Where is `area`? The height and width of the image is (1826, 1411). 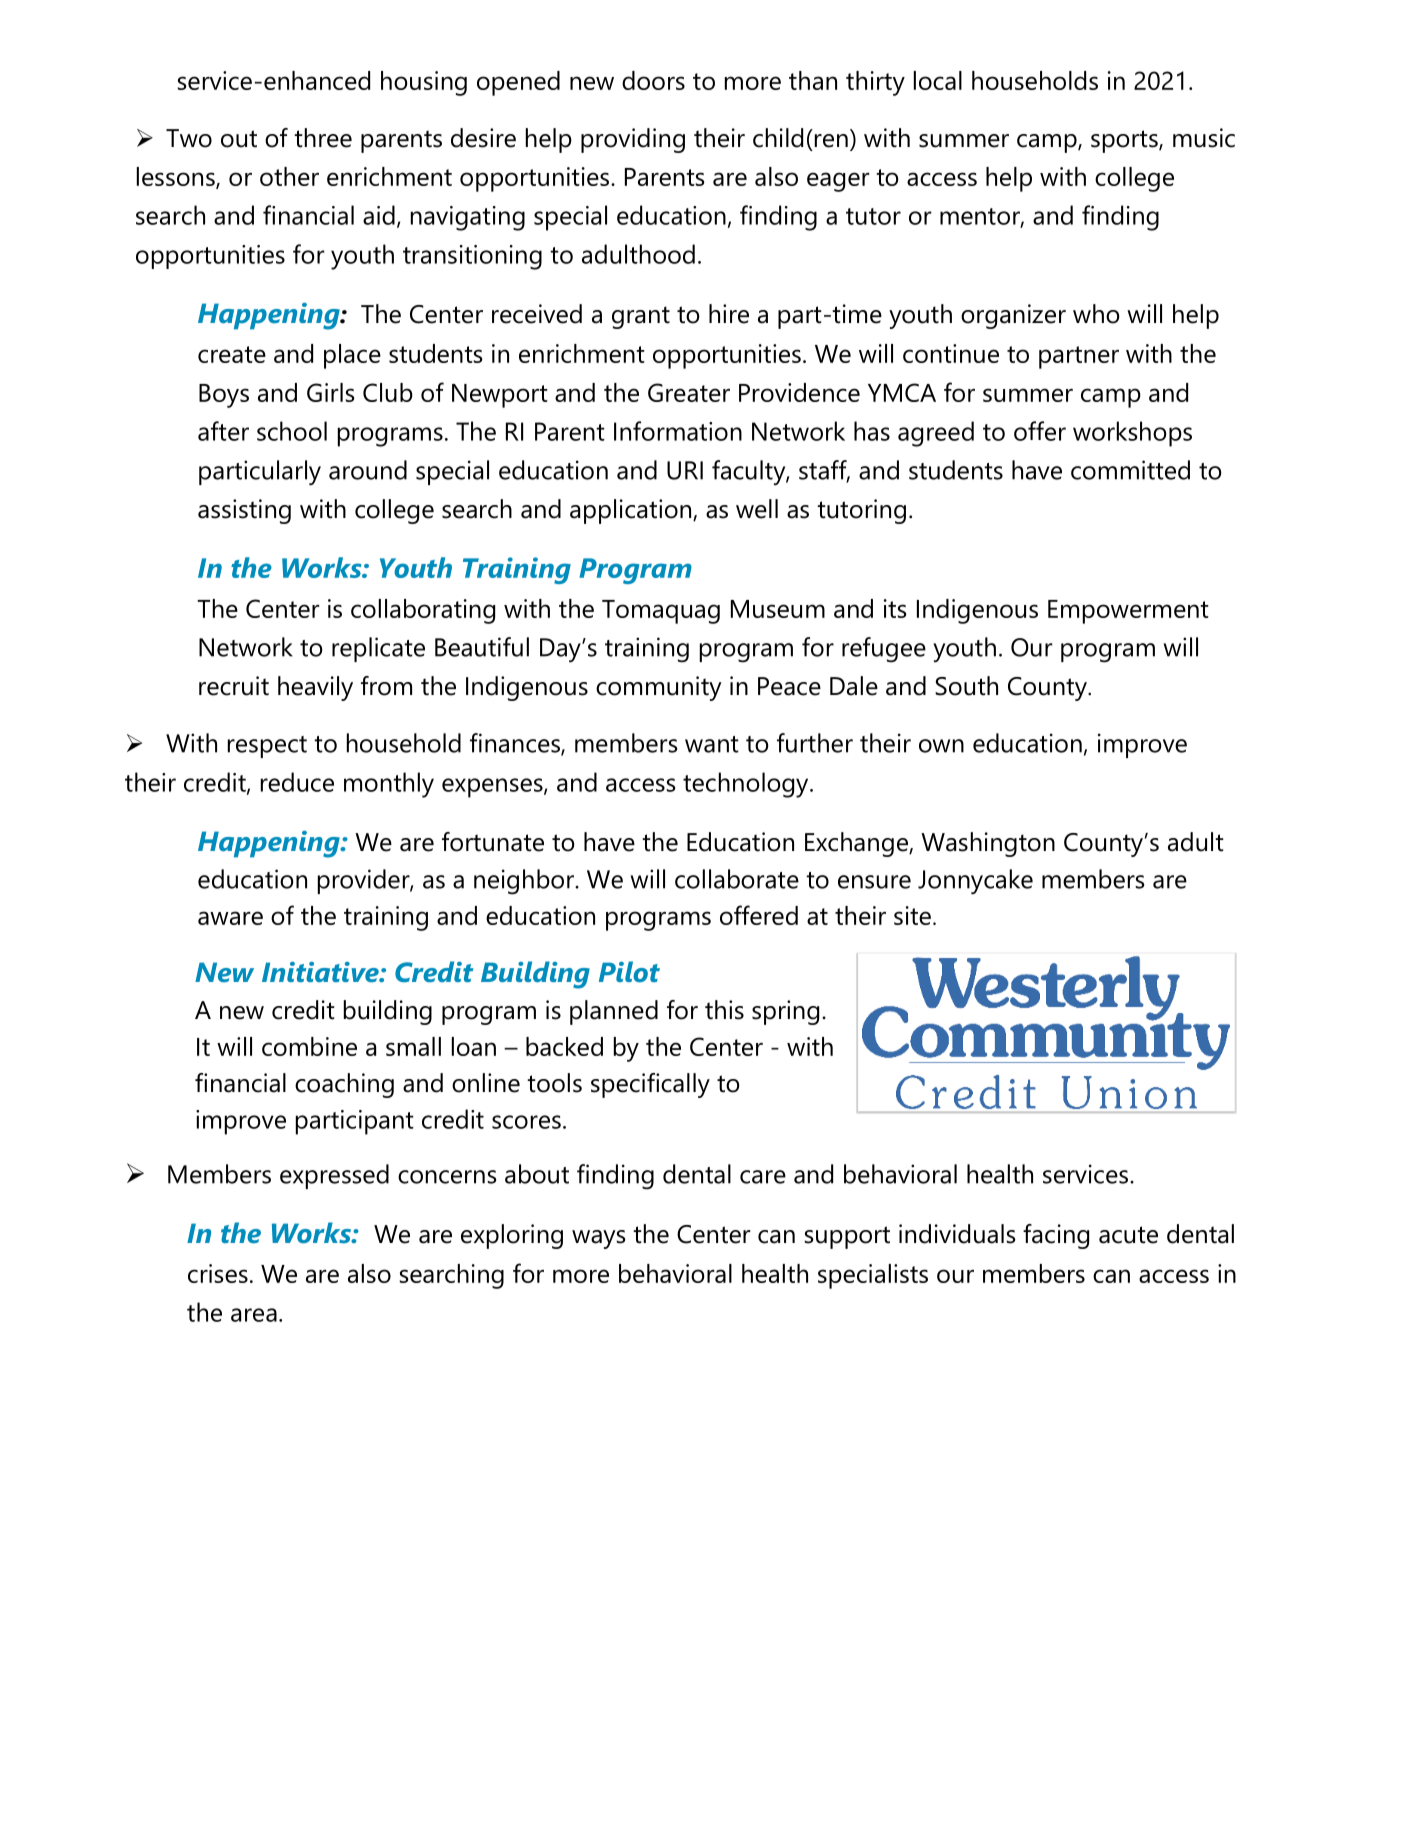 area is located at coordinates (254, 1315).
